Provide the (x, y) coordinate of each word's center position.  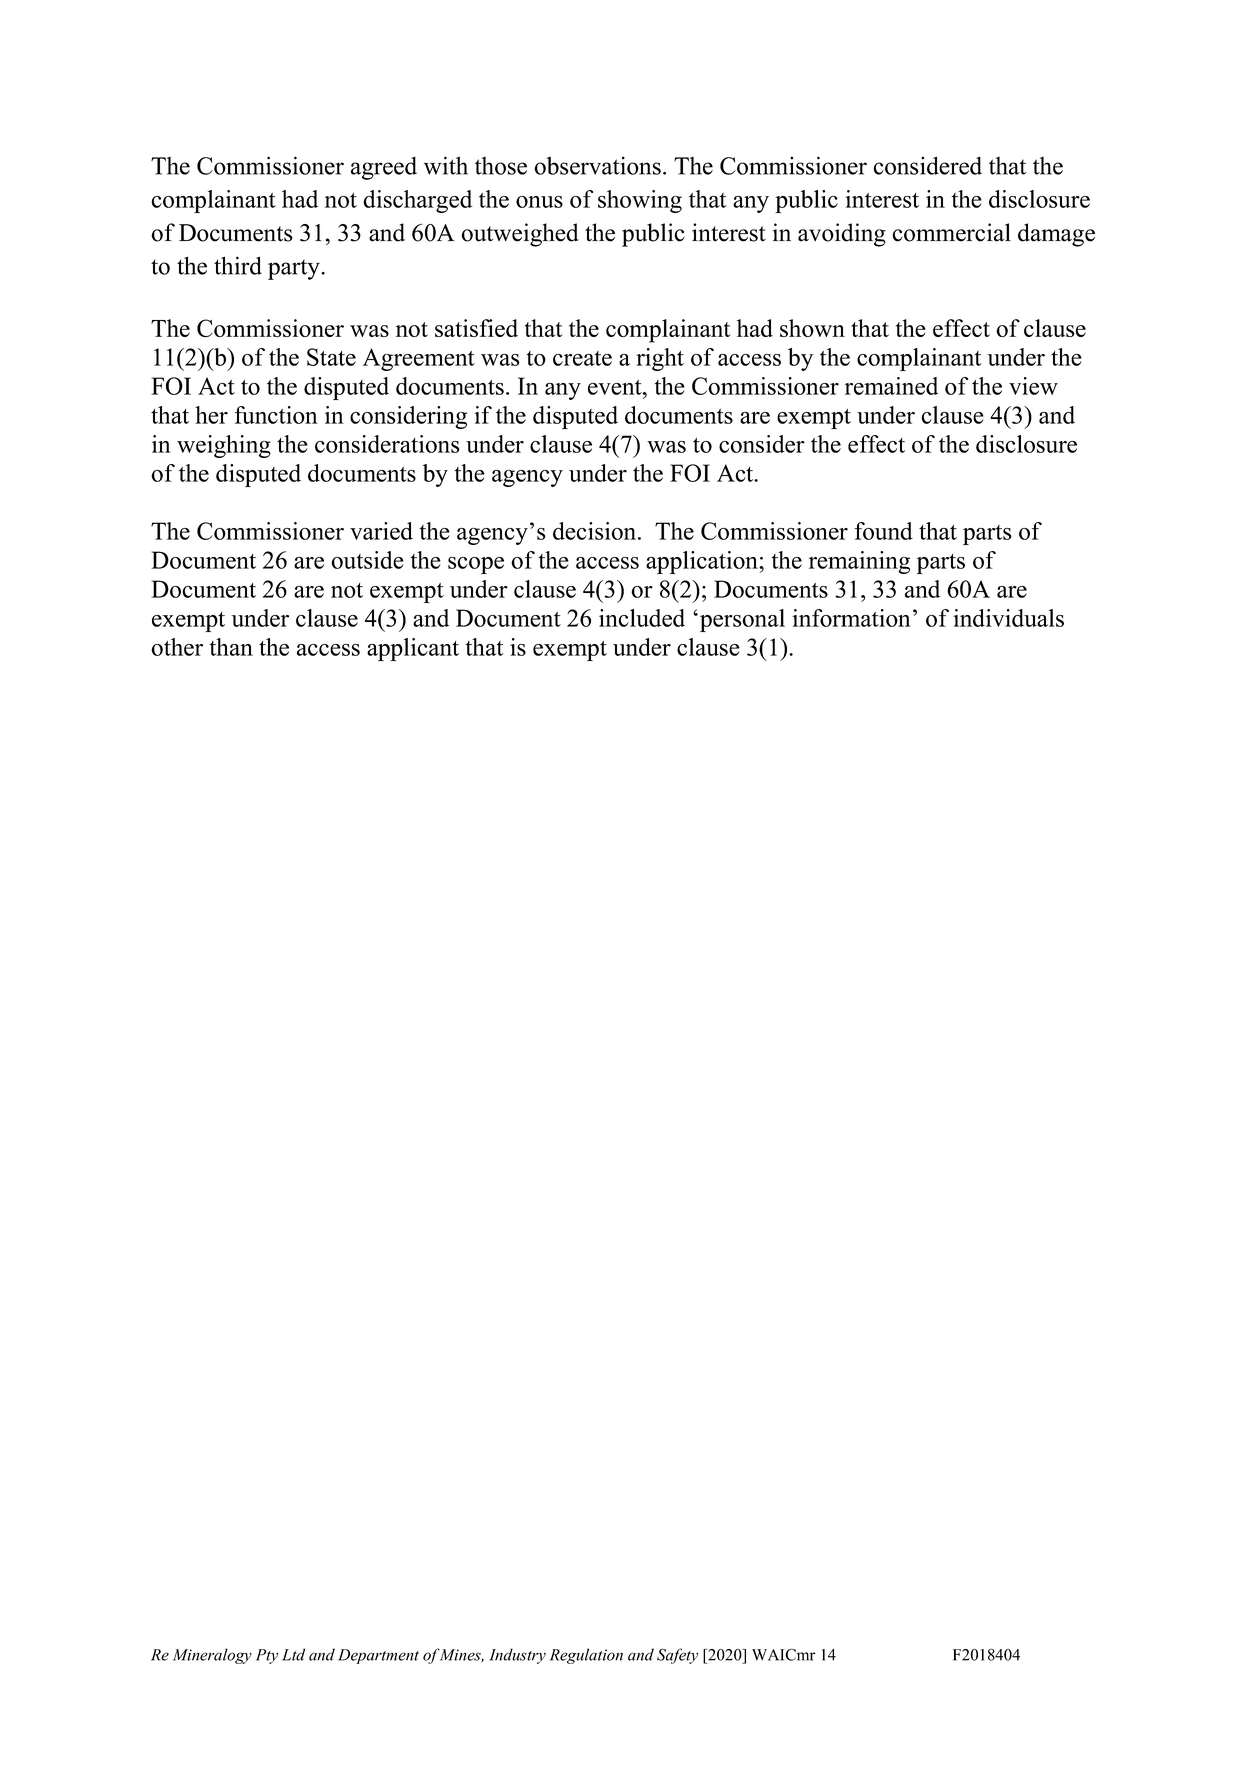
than (231, 647)
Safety (677, 1656)
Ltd (293, 1654)
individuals (1008, 618)
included (642, 618)
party (295, 269)
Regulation (586, 1656)
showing (640, 201)
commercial (951, 232)
